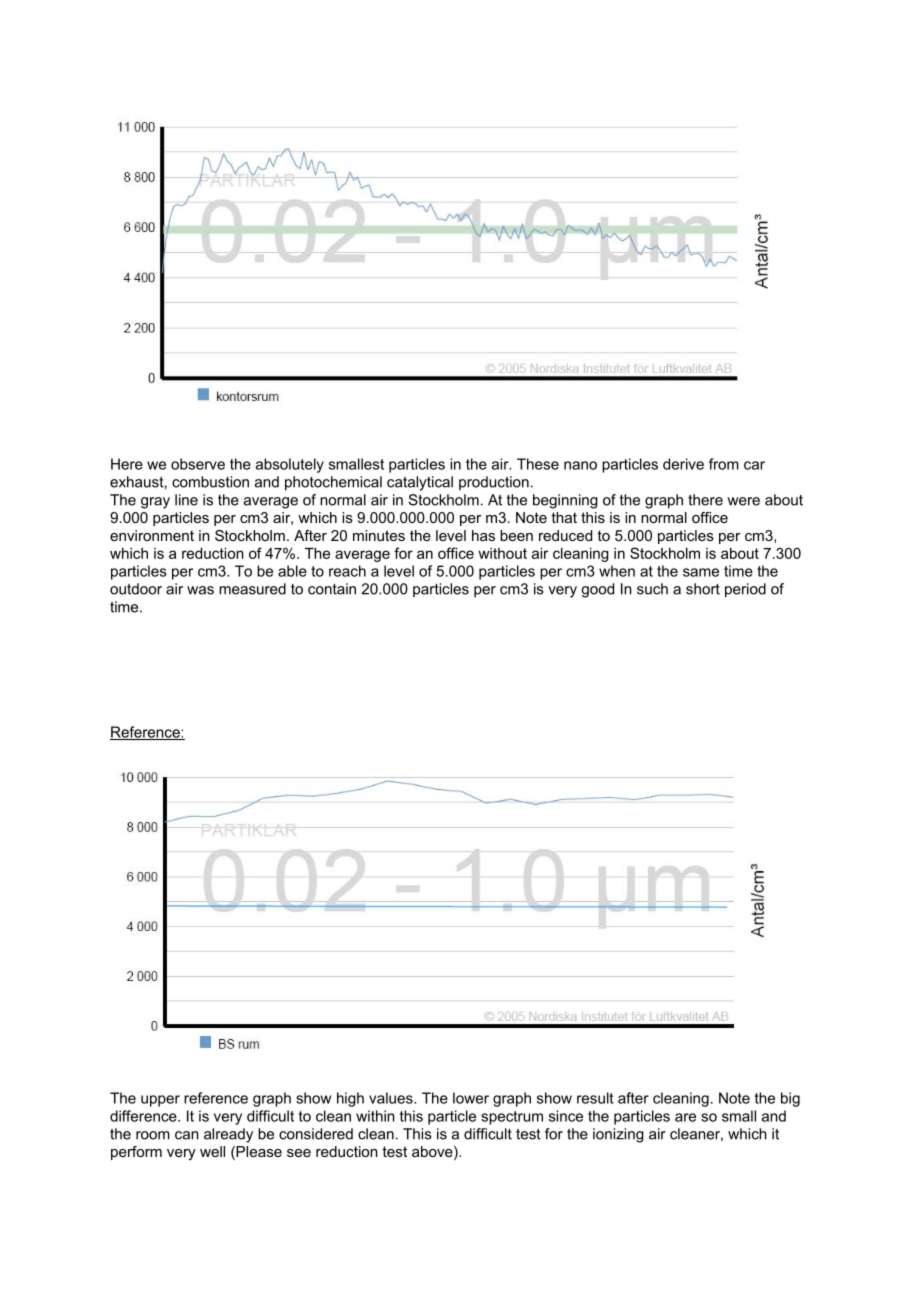 This image has width=924, height=1308. What do you see at coordinates (228, 1135) in the image?
I see `already` at bounding box center [228, 1135].
